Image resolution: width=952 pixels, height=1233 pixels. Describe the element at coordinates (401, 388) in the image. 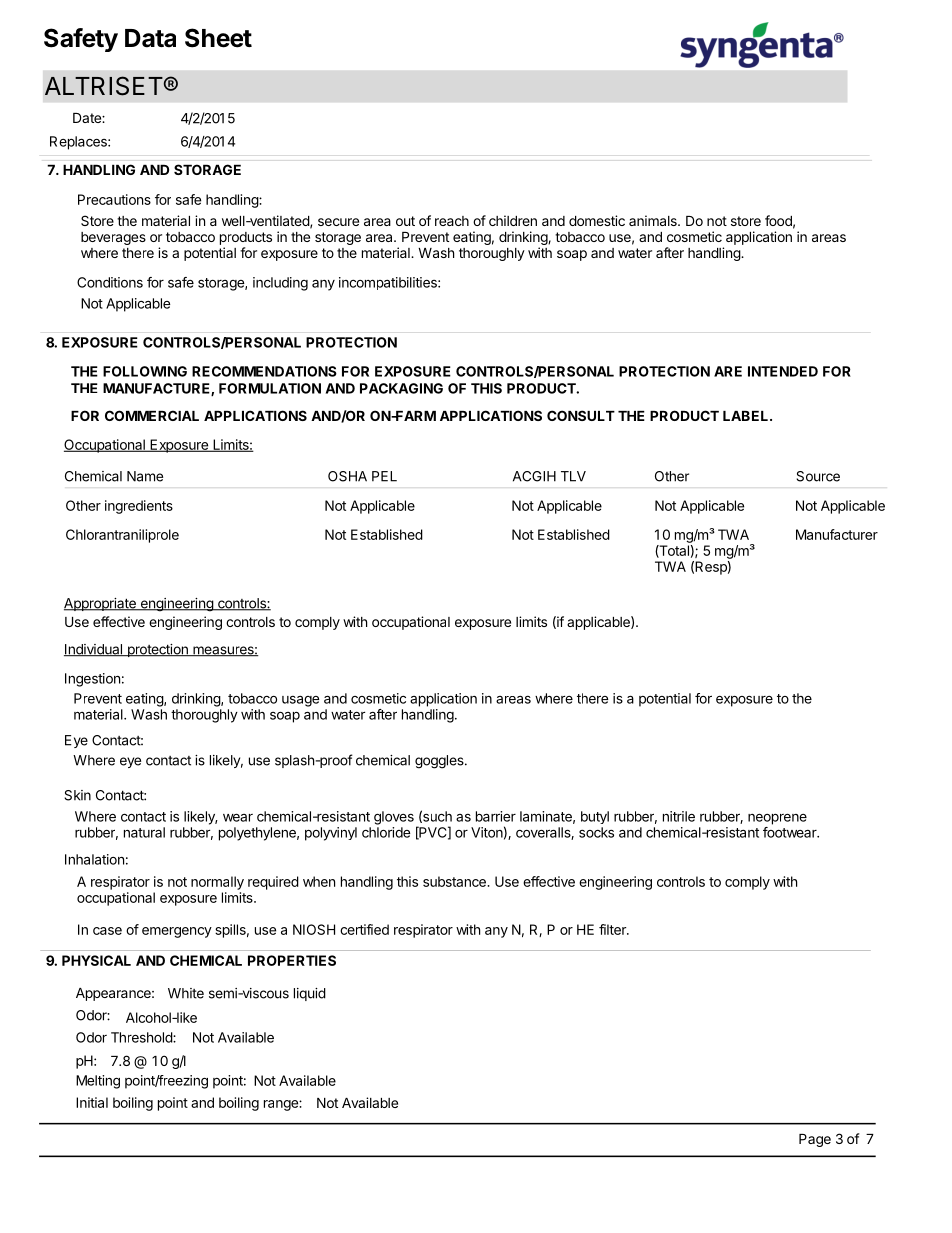

I see `PACKAGING` at that location.
